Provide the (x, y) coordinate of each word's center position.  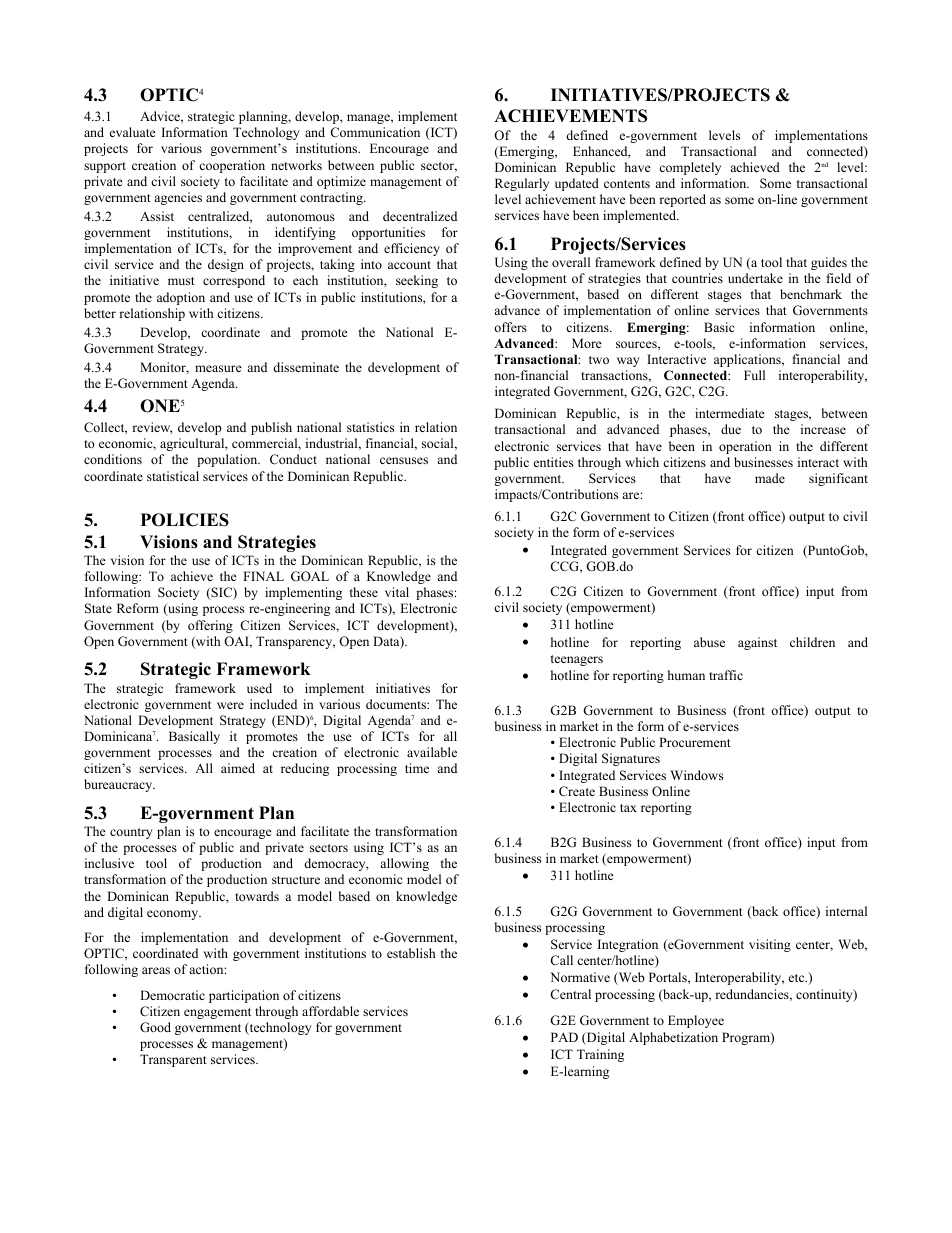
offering (210, 626)
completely (690, 168)
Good (155, 1027)
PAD (564, 1037)
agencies (178, 198)
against (757, 643)
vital (397, 592)
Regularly (522, 184)
